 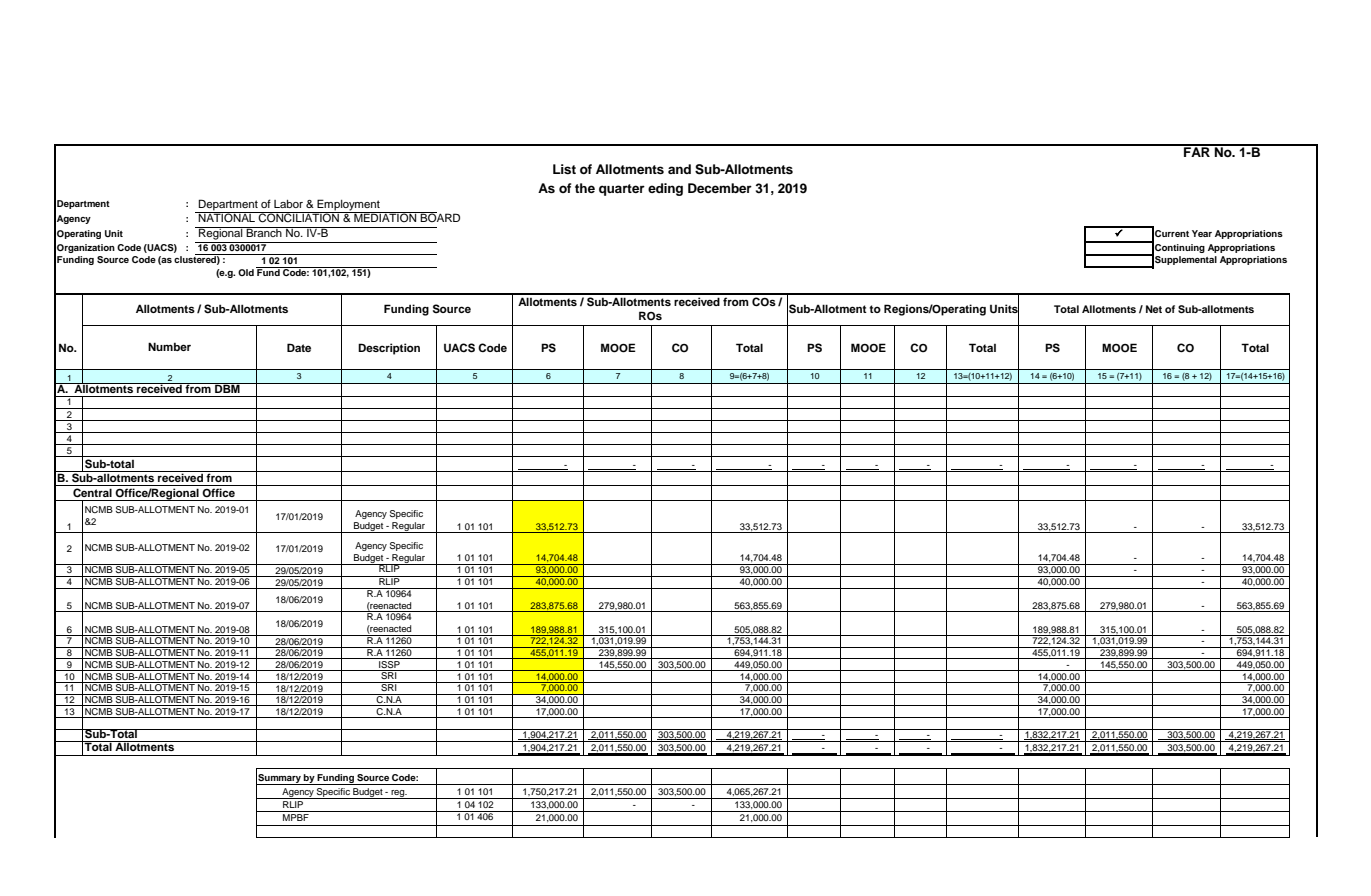 What do you see at coordinates (564, 169) in the screenshot?
I see `List` at bounding box center [564, 169].
